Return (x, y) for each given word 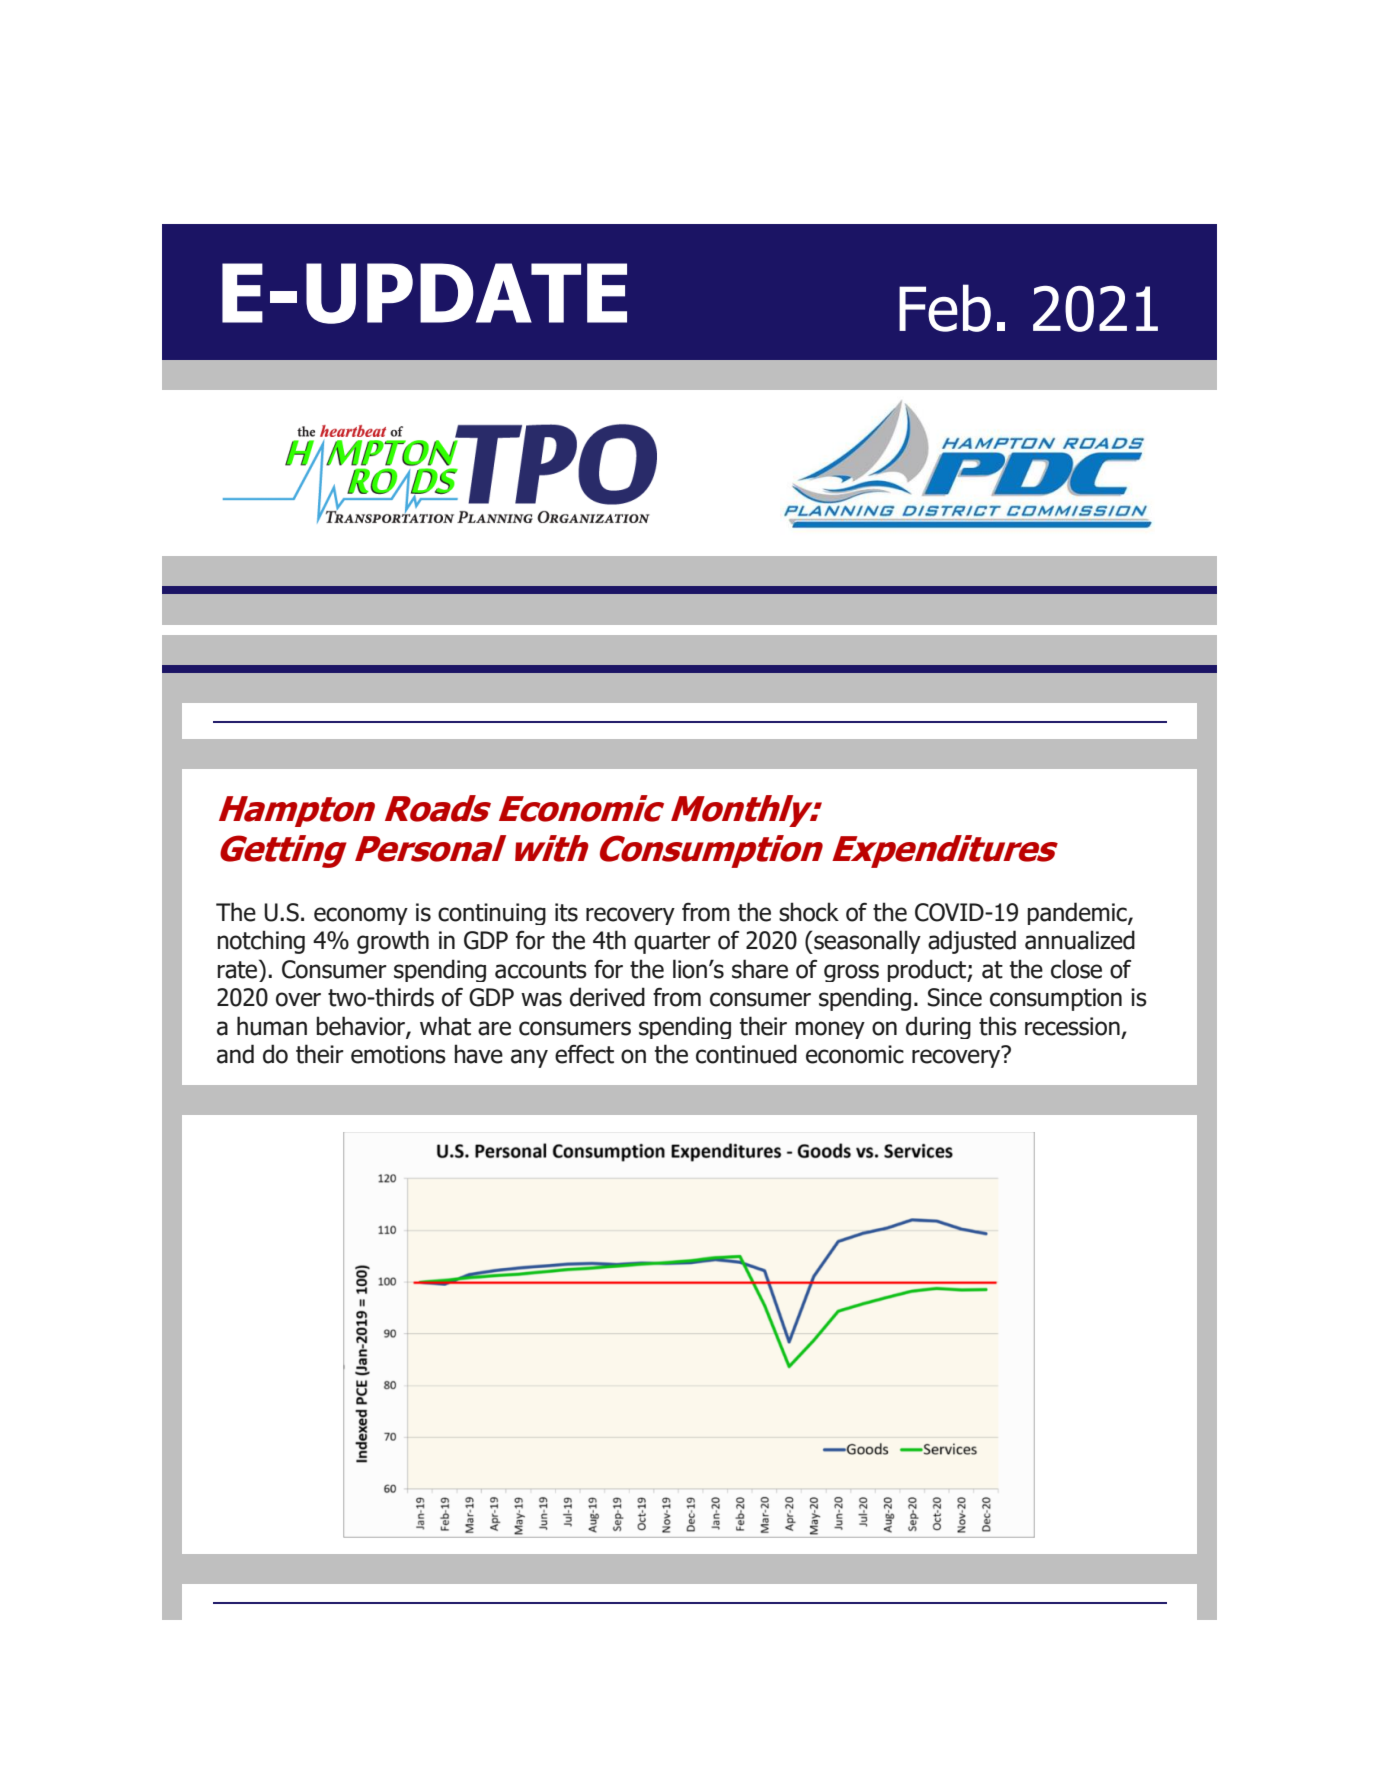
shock (809, 912)
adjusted (972, 942)
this (998, 1026)
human (272, 1026)
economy (361, 916)
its (566, 912)
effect (584, 1054)
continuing (492, 914)
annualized (1080, 940)
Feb (945, 308)
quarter (672, 943)
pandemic (1078, 913)
